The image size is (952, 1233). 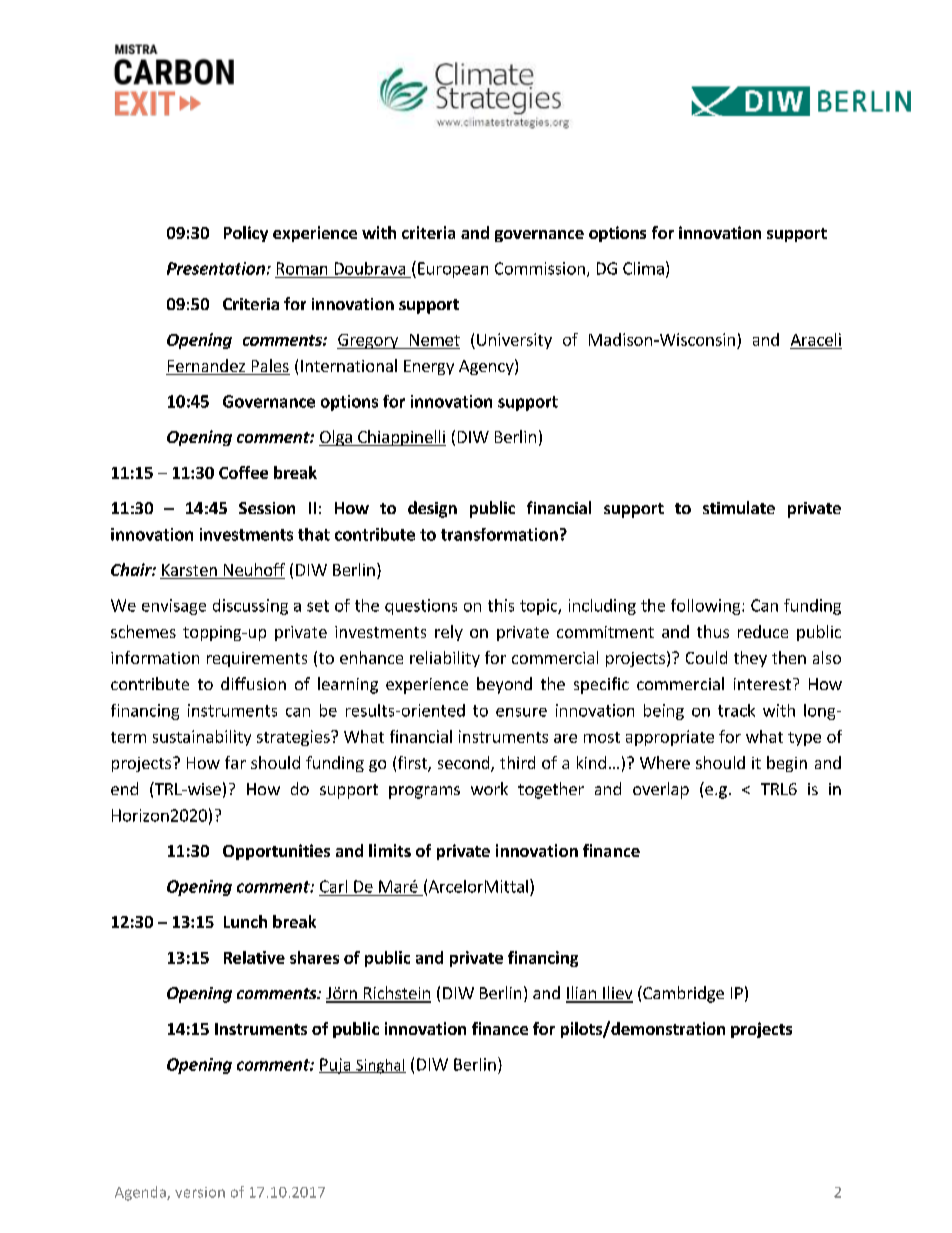 What do you see at coordinates (521, 712) in the screenshot?
I see `ensure` at bounding box center [521, 712].
